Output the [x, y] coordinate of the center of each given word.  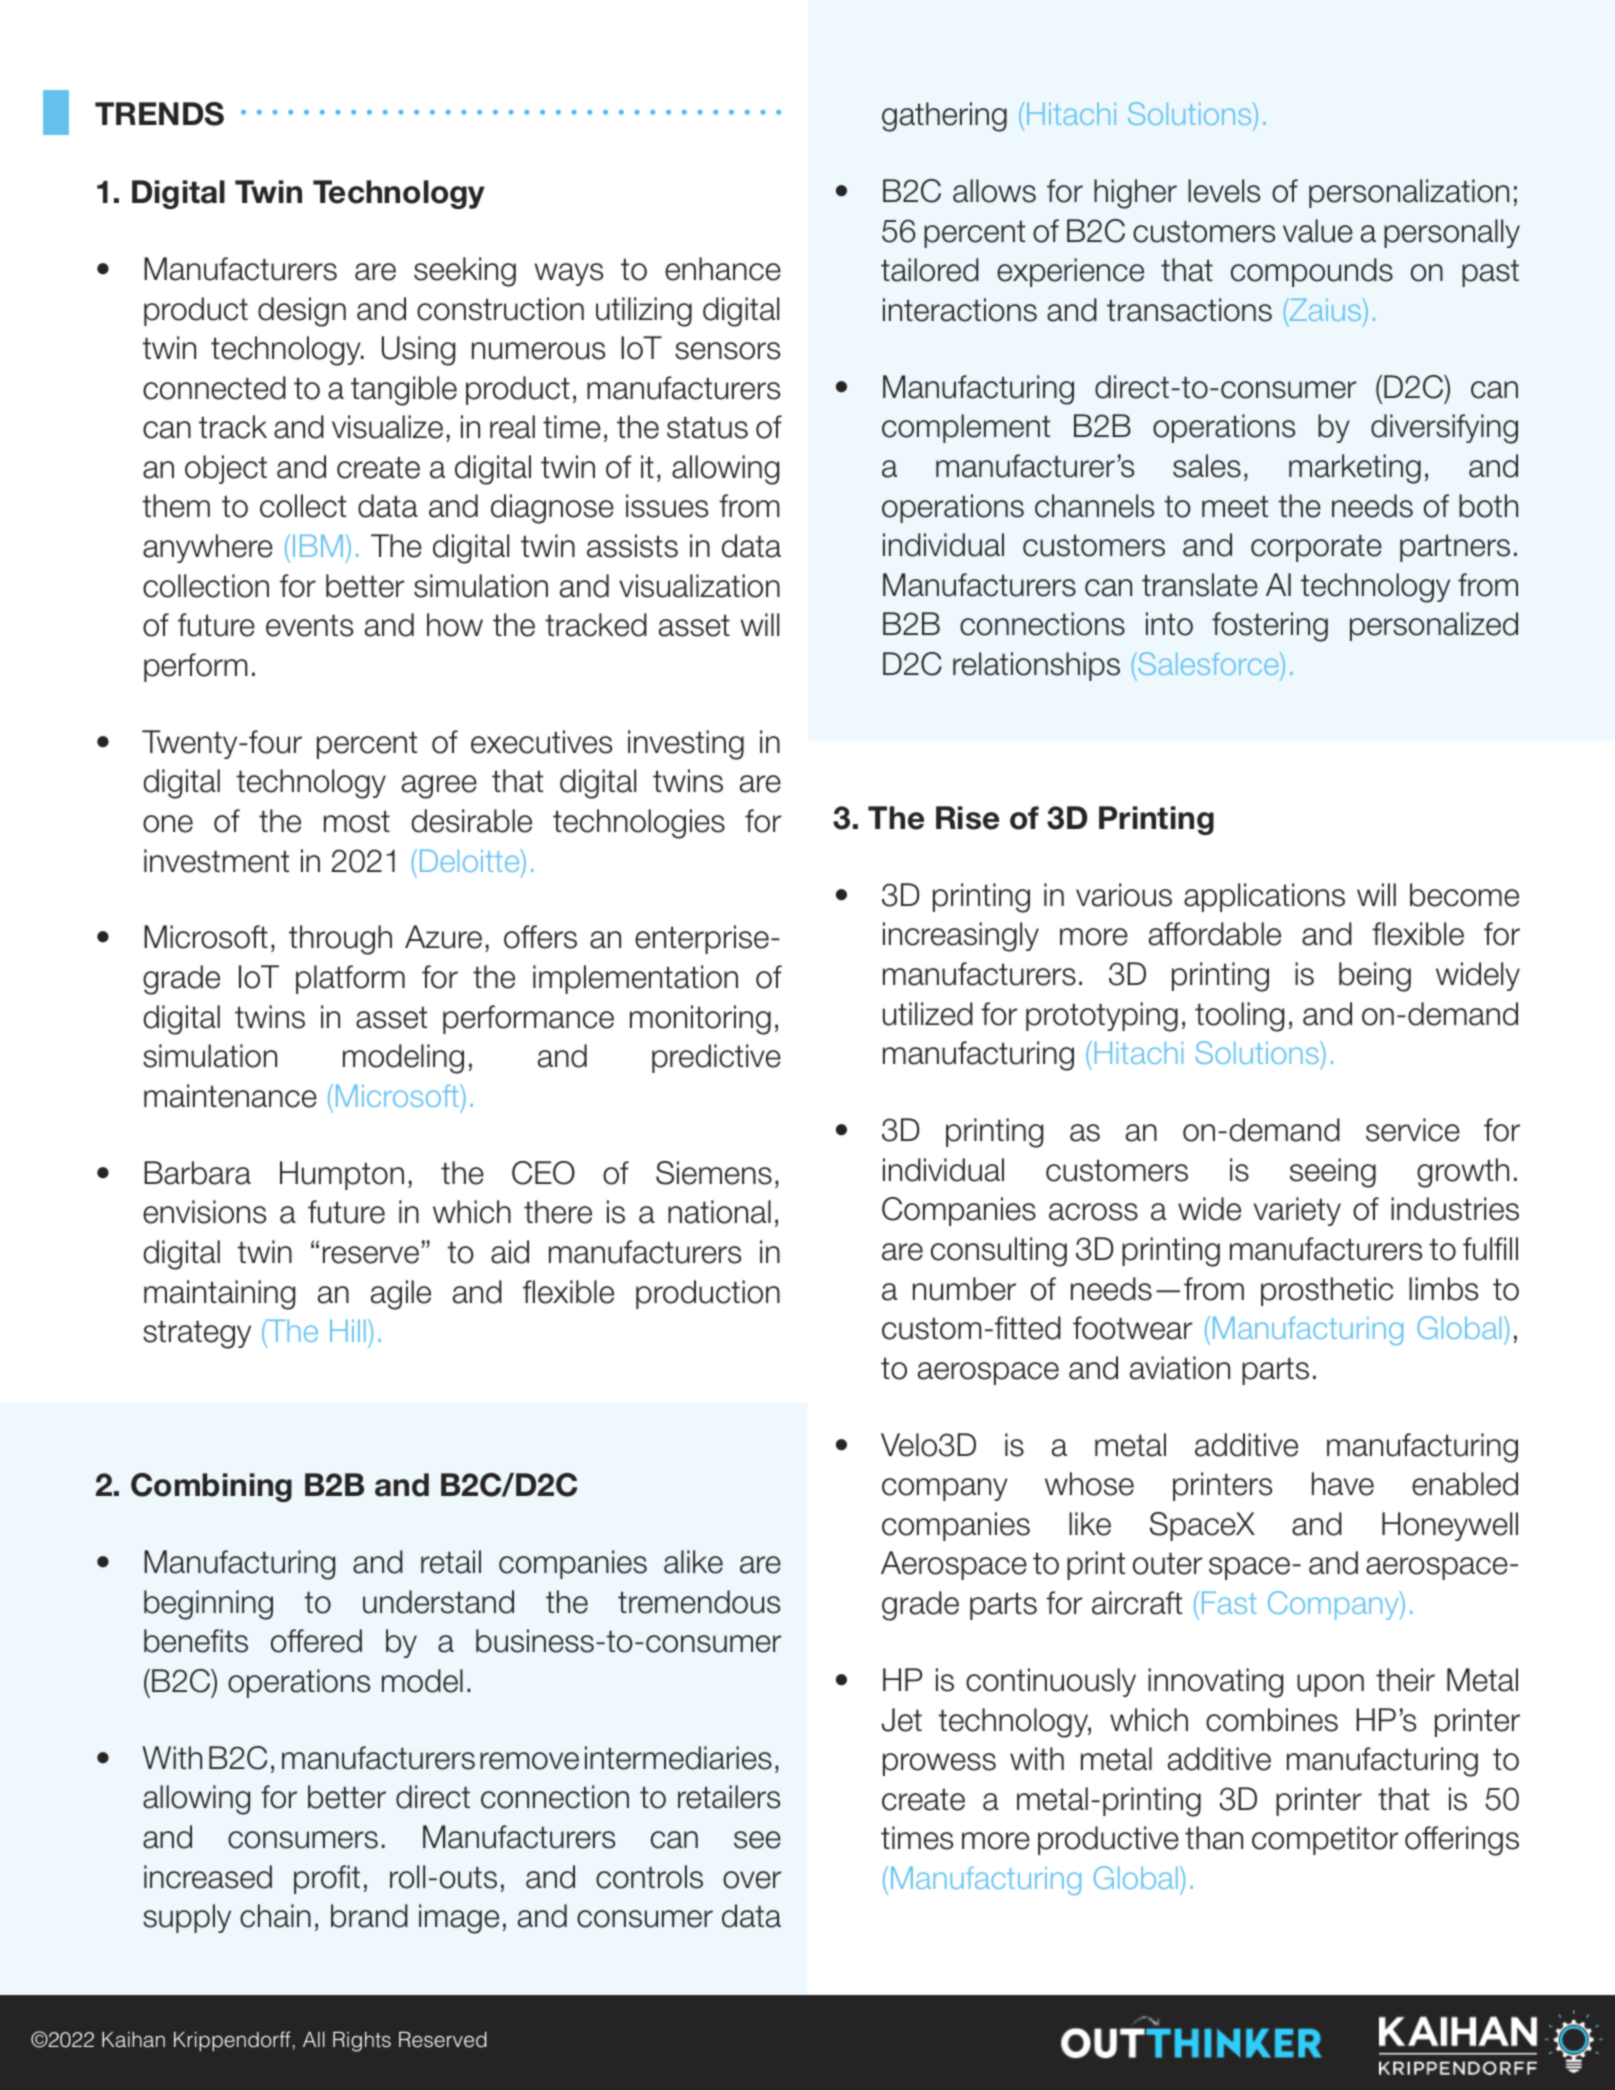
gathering [944, 117]
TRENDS [159, 114]
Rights [362, 2042]
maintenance [230, 1096]
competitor [1325, 1840]
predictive [716, 1058]
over [752, 1880]
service [1413, 1130]
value [1318, 231]
